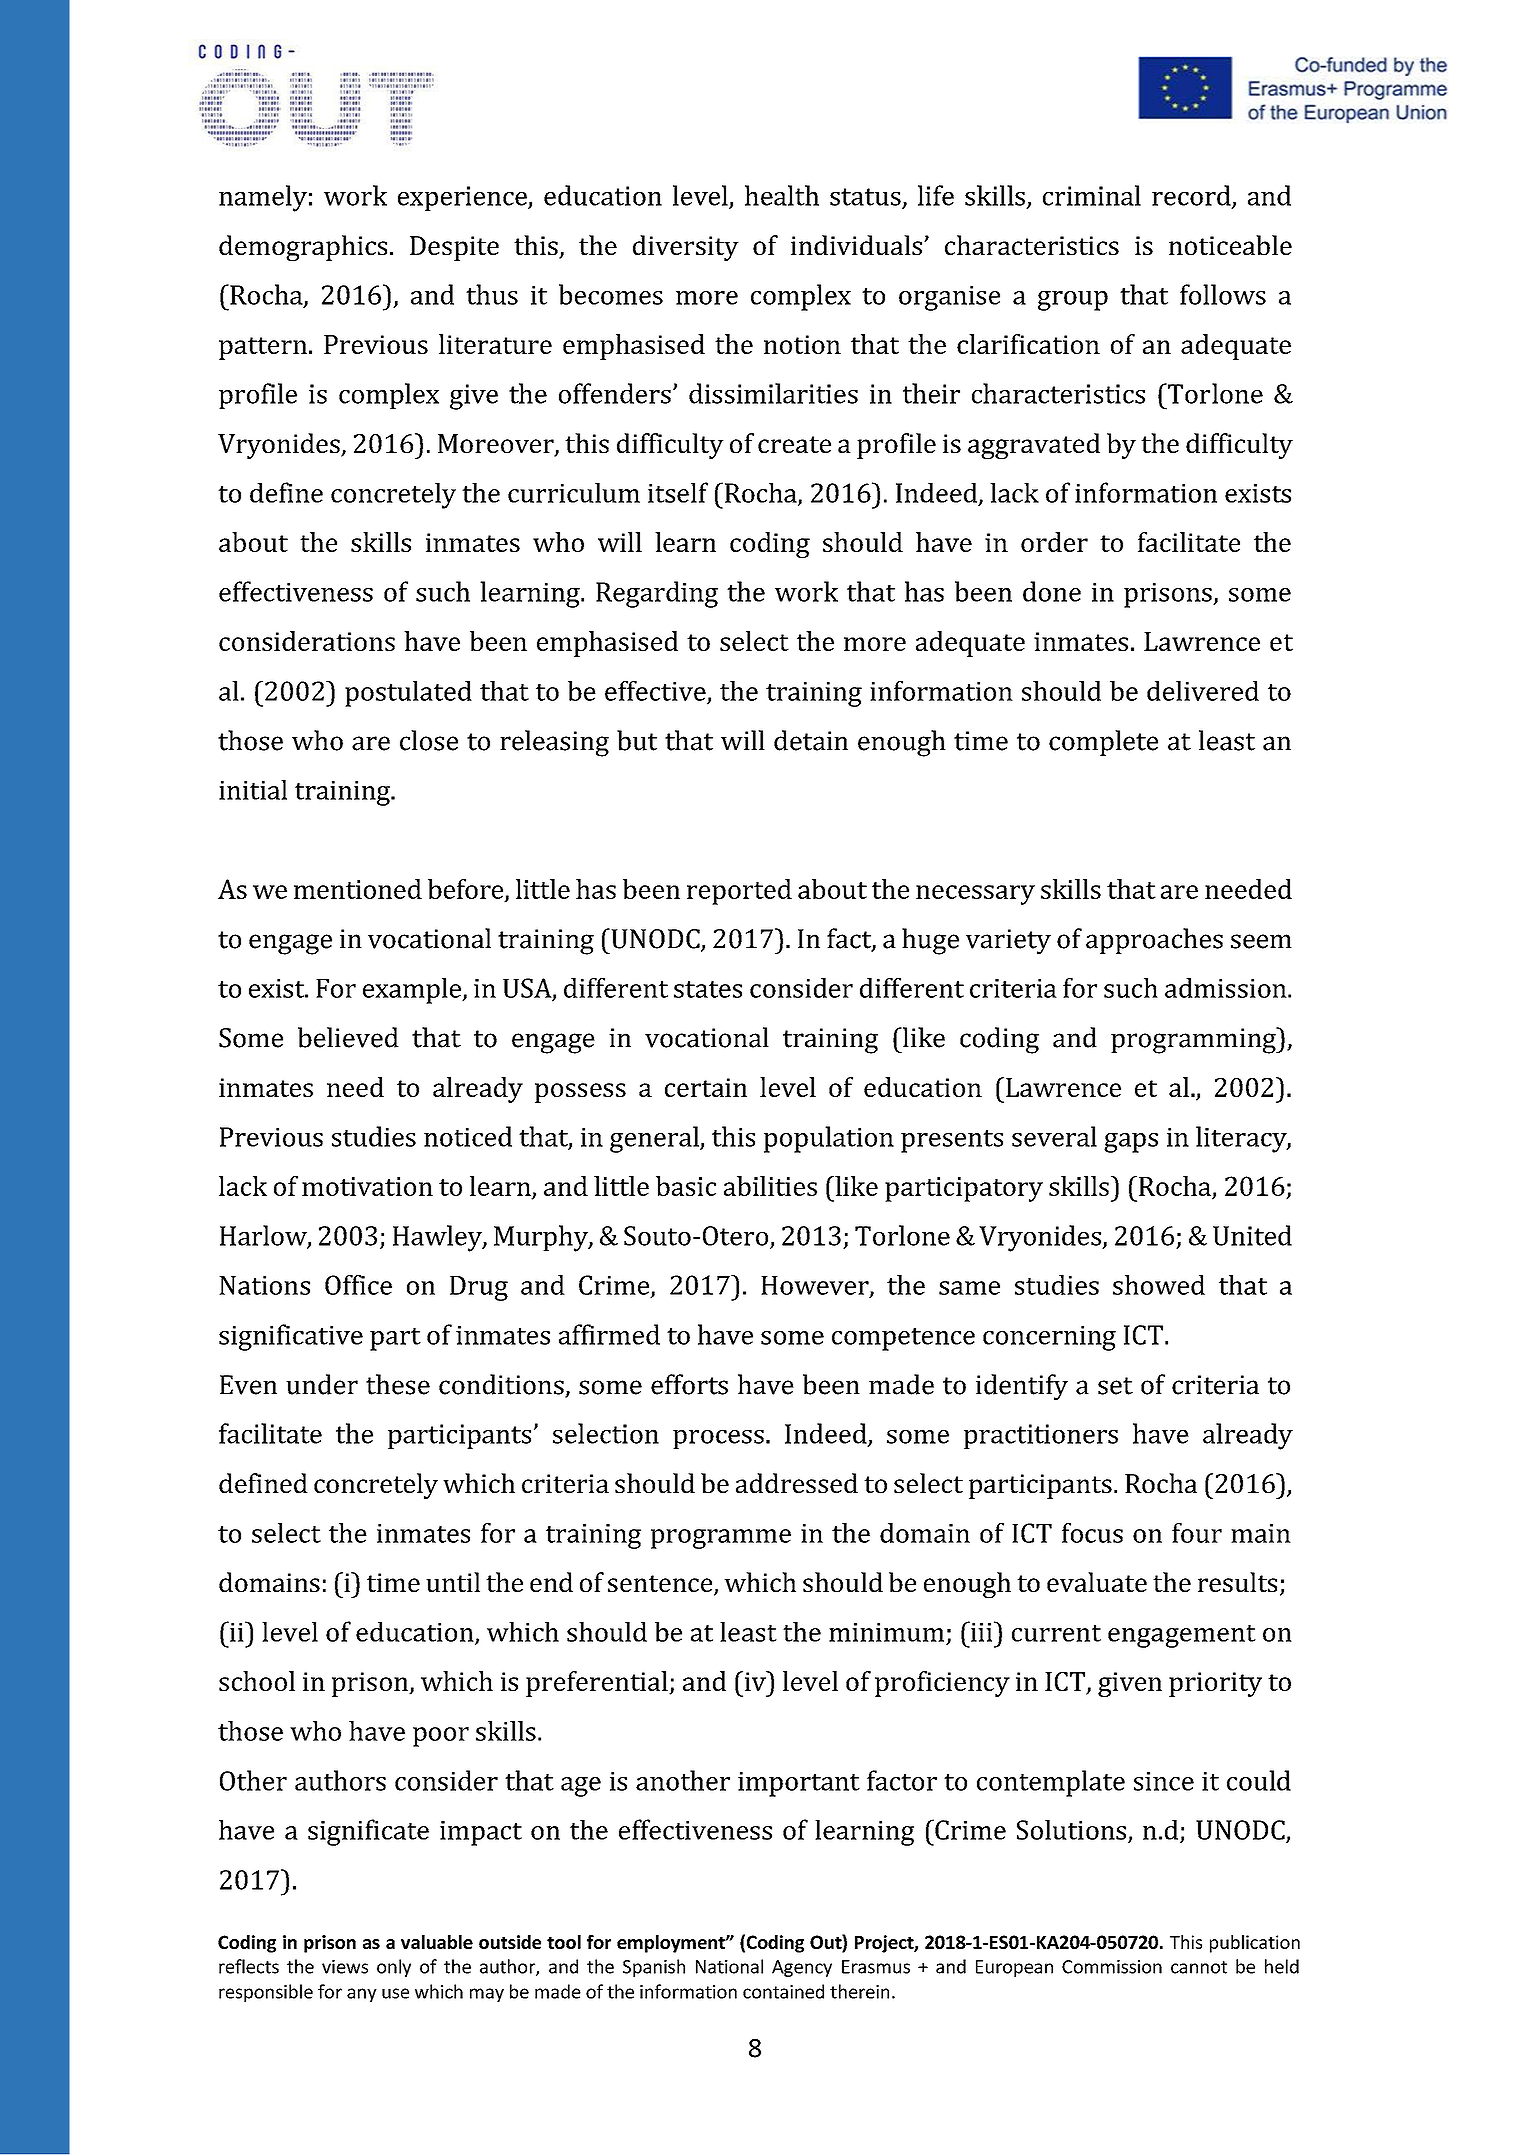  I want to click on demographics, so click(303, 248).
